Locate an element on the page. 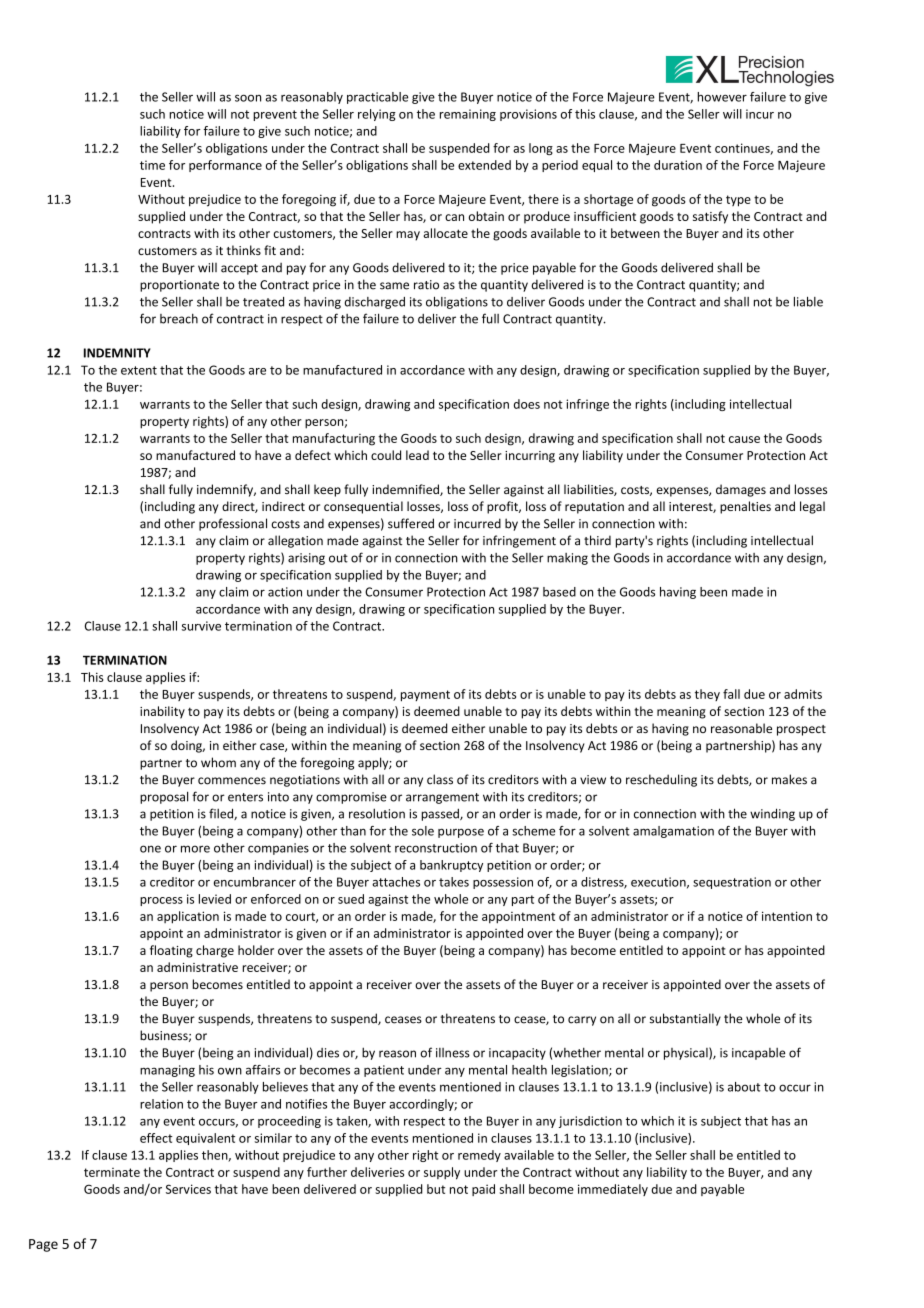 The width and height of the image is (924, 1308). same is located at coordinates (394, 286).
